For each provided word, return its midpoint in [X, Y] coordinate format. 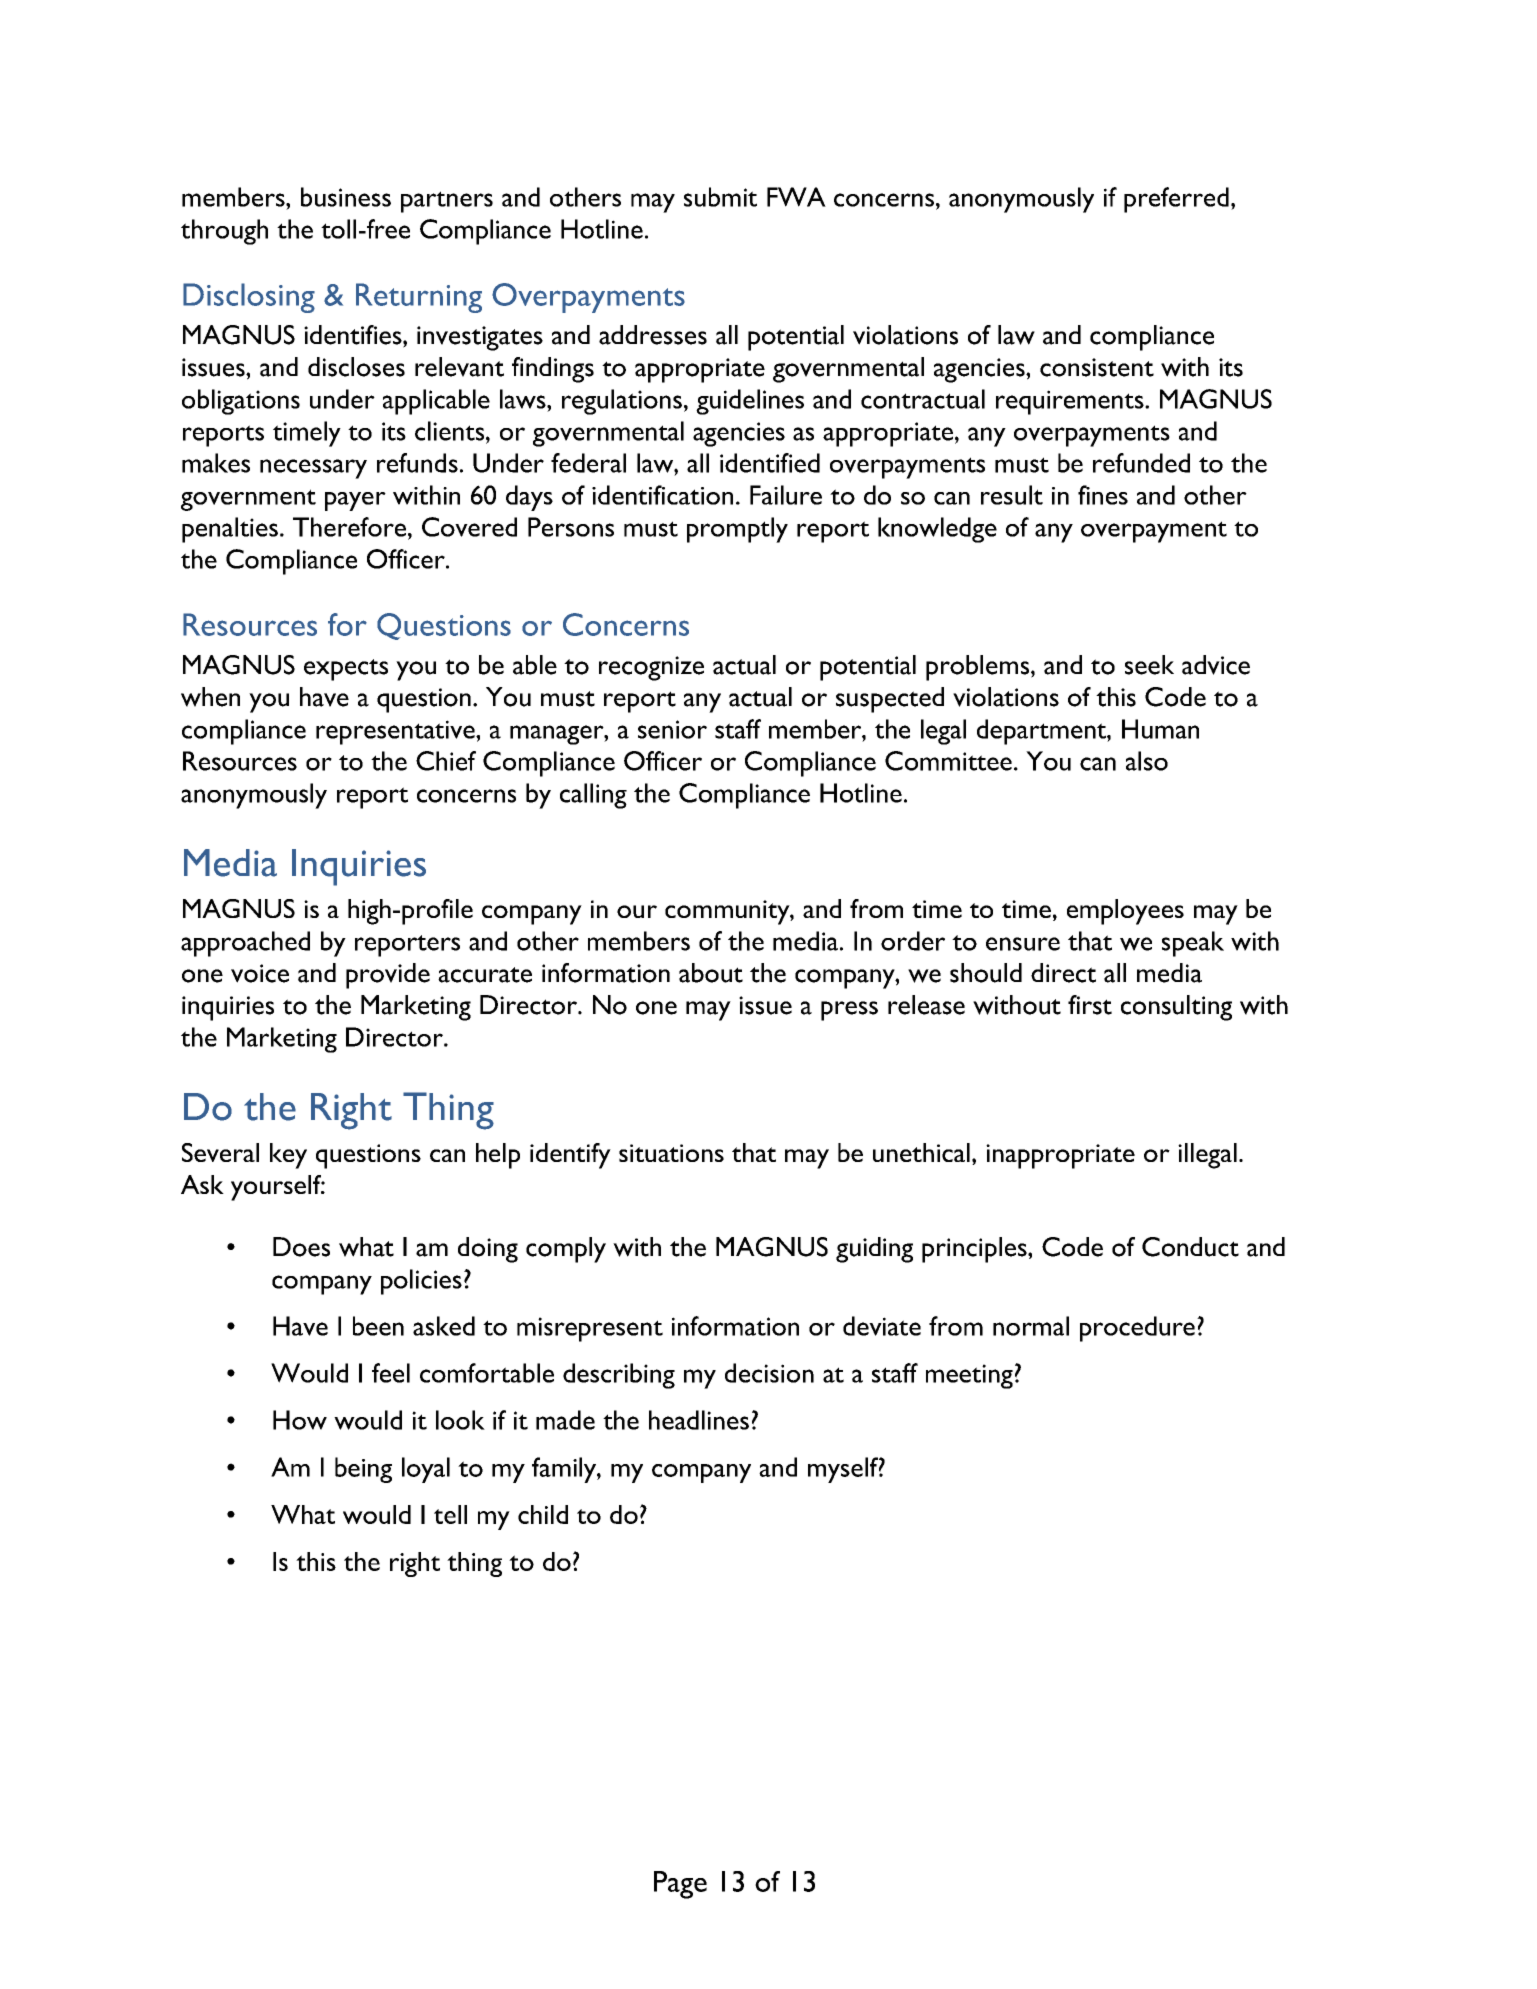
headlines [699, 1420]
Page [680, 1885]
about [711, 973]
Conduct [1190, 1247]
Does [301, 1247]
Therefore [349, 527]
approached [245, 944]
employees [1125, 912]
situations [671, 1153]
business [346, 197]
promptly [737, 530]
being [363, 1470]
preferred [1176, 200]
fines [1103, 495]
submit [720, 197]
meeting [969, 1376]
